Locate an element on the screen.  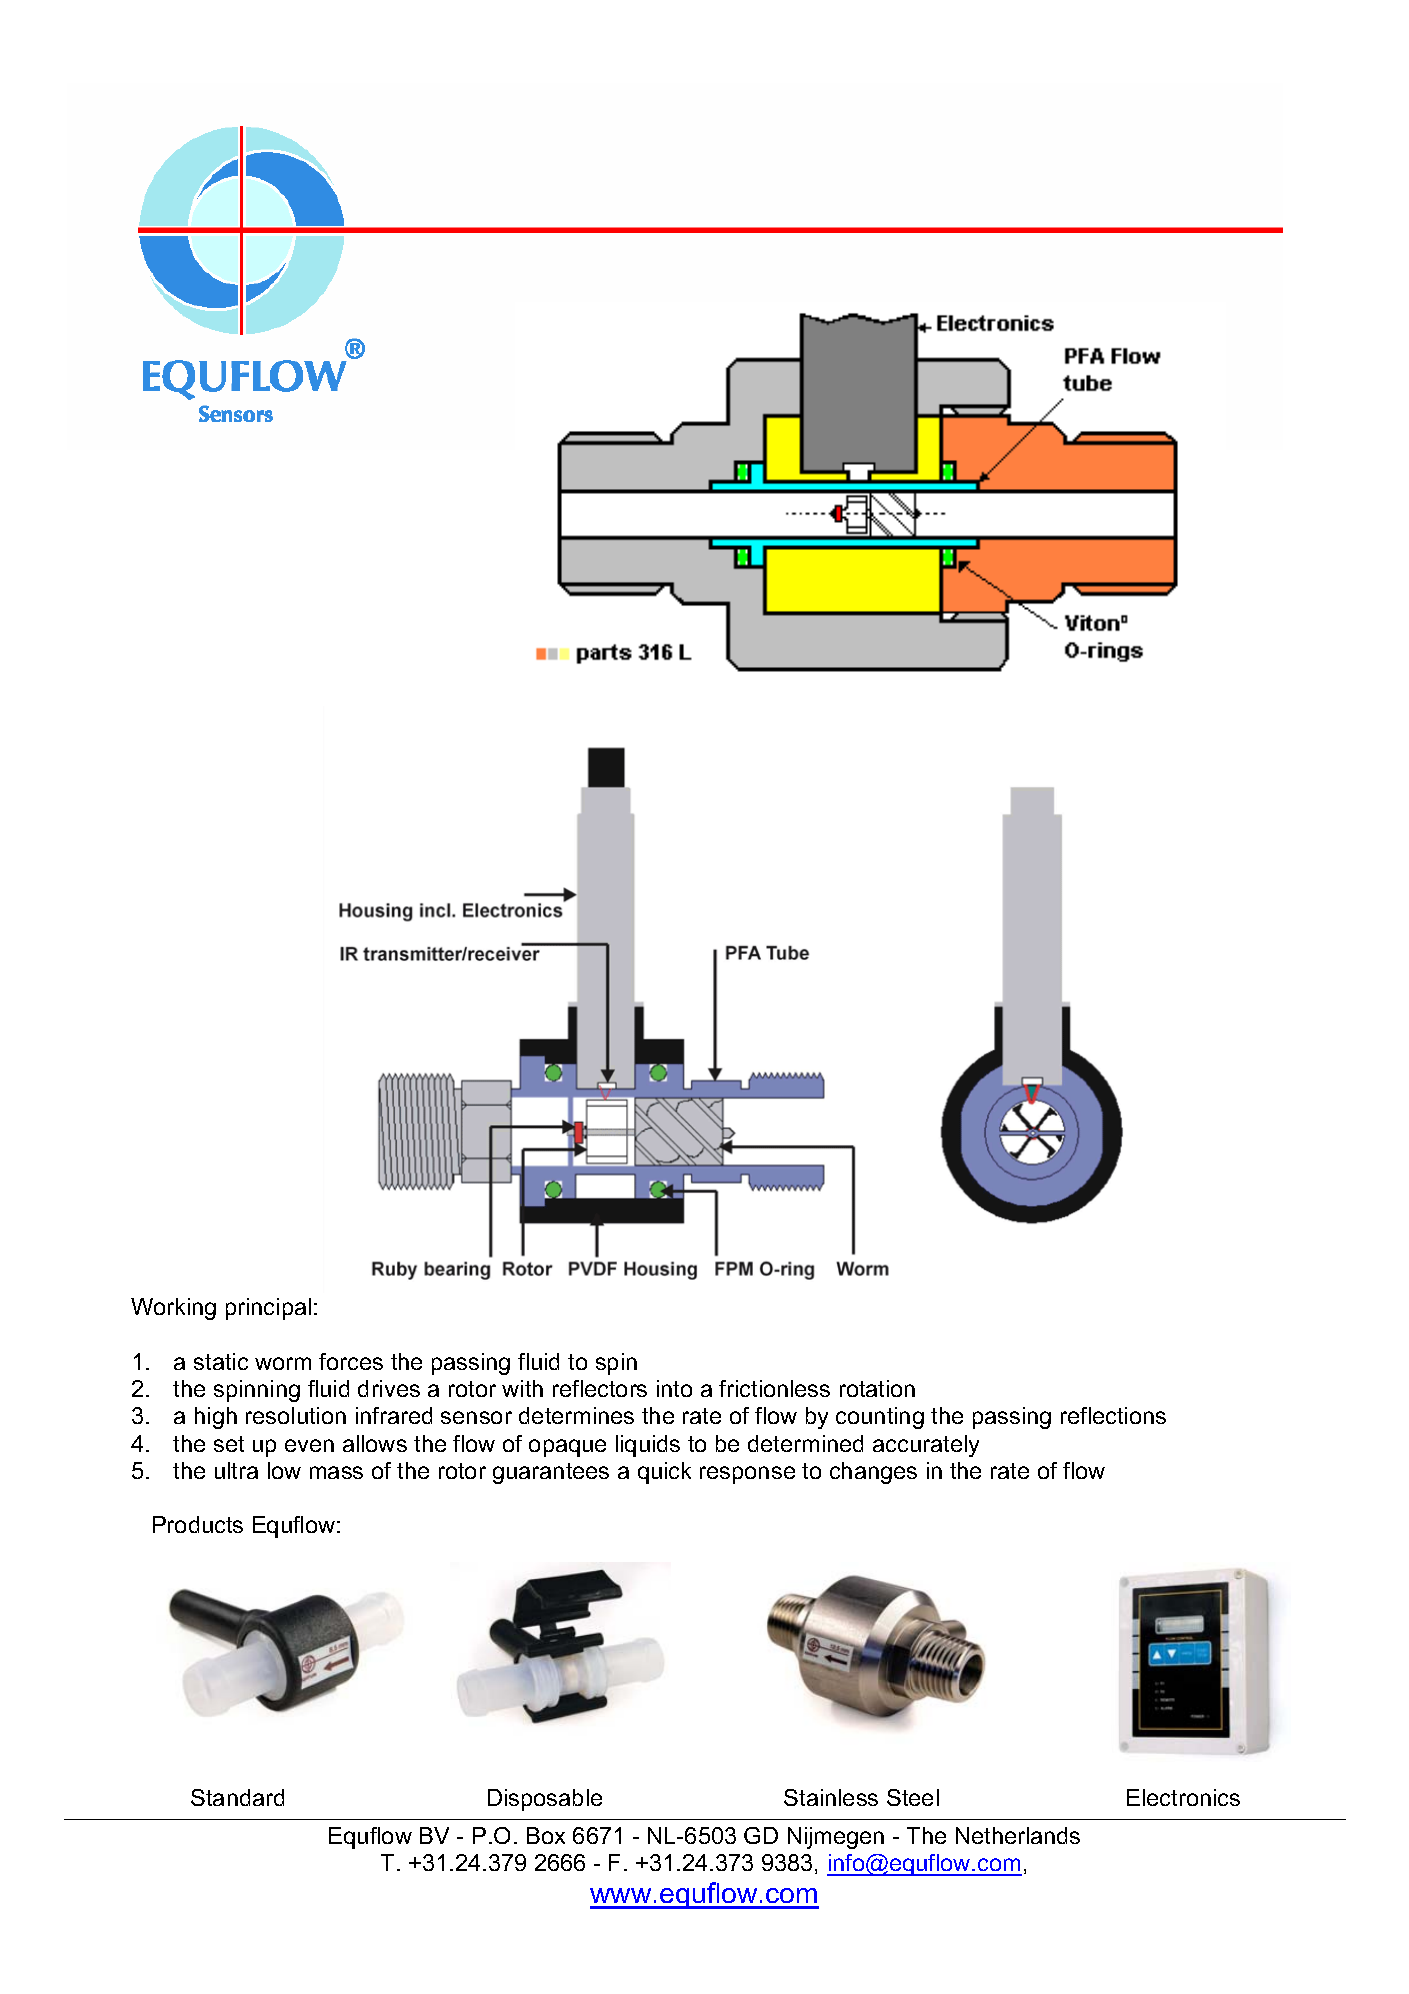
Box is located at coordinates (546, 1835).
